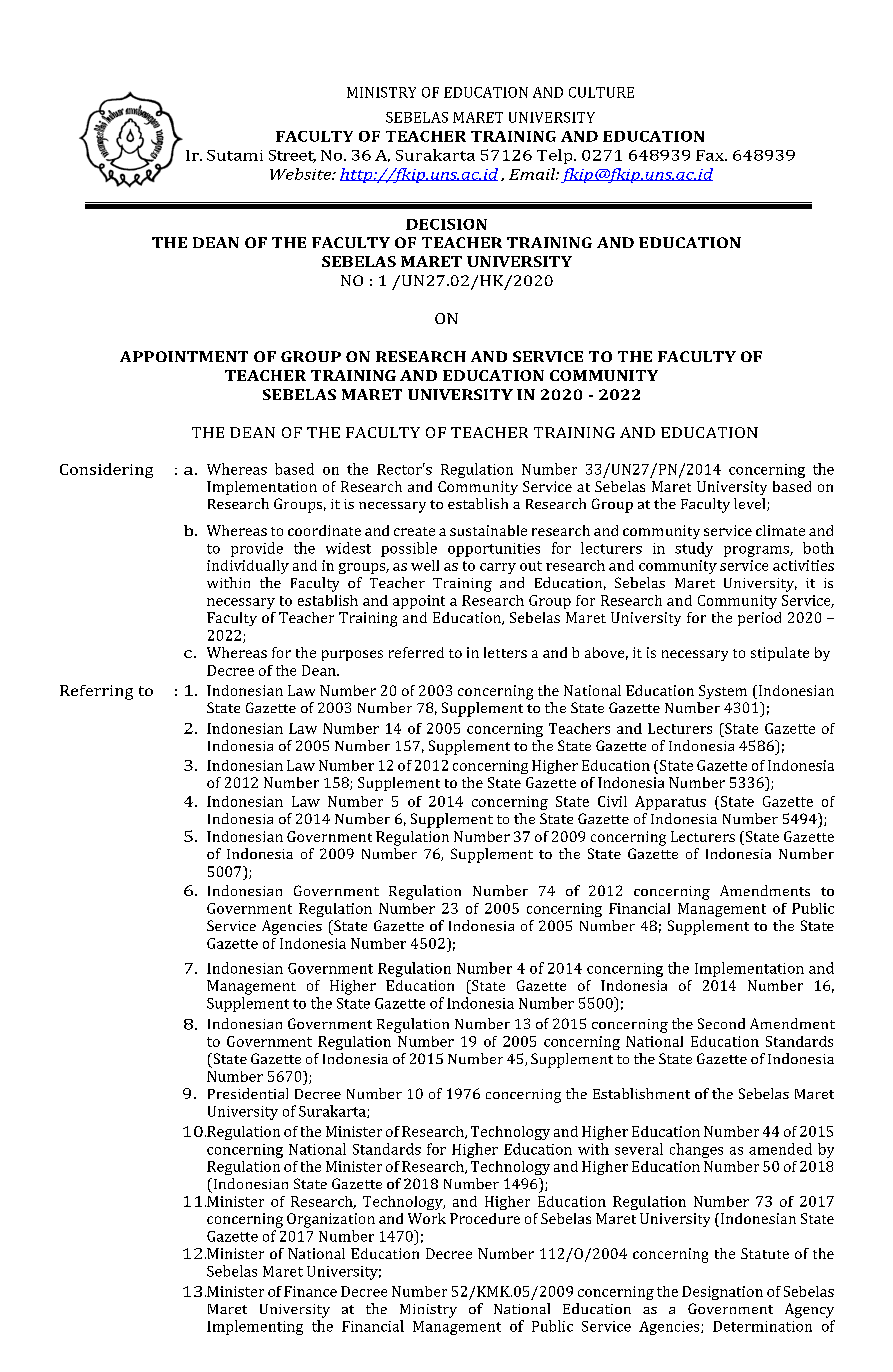  Describe the element at coordinates (488, 530) in the screenshot. I see `sustainable` at that location.
